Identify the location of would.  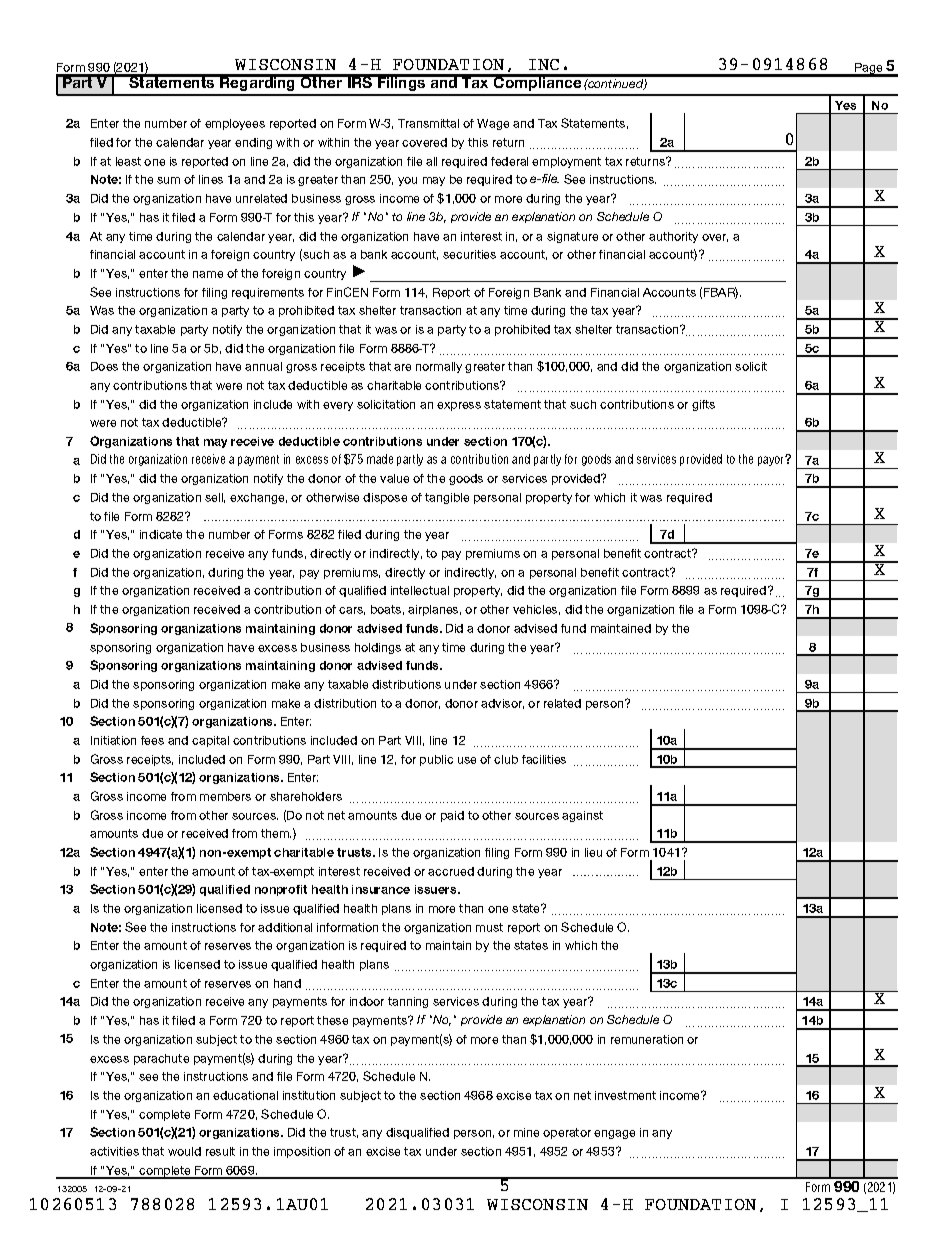
(184, 1151).
